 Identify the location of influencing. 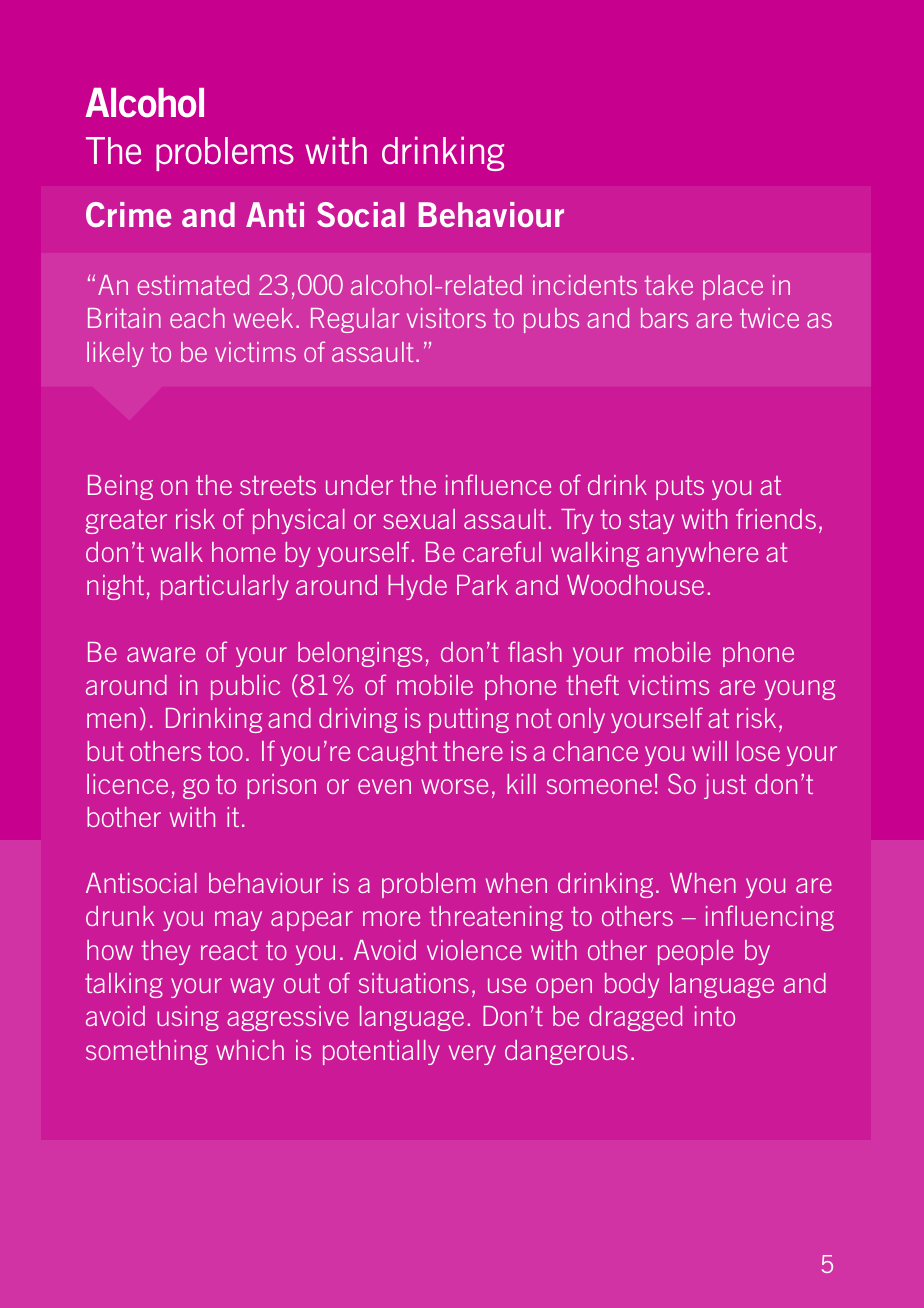
(770, 918).
